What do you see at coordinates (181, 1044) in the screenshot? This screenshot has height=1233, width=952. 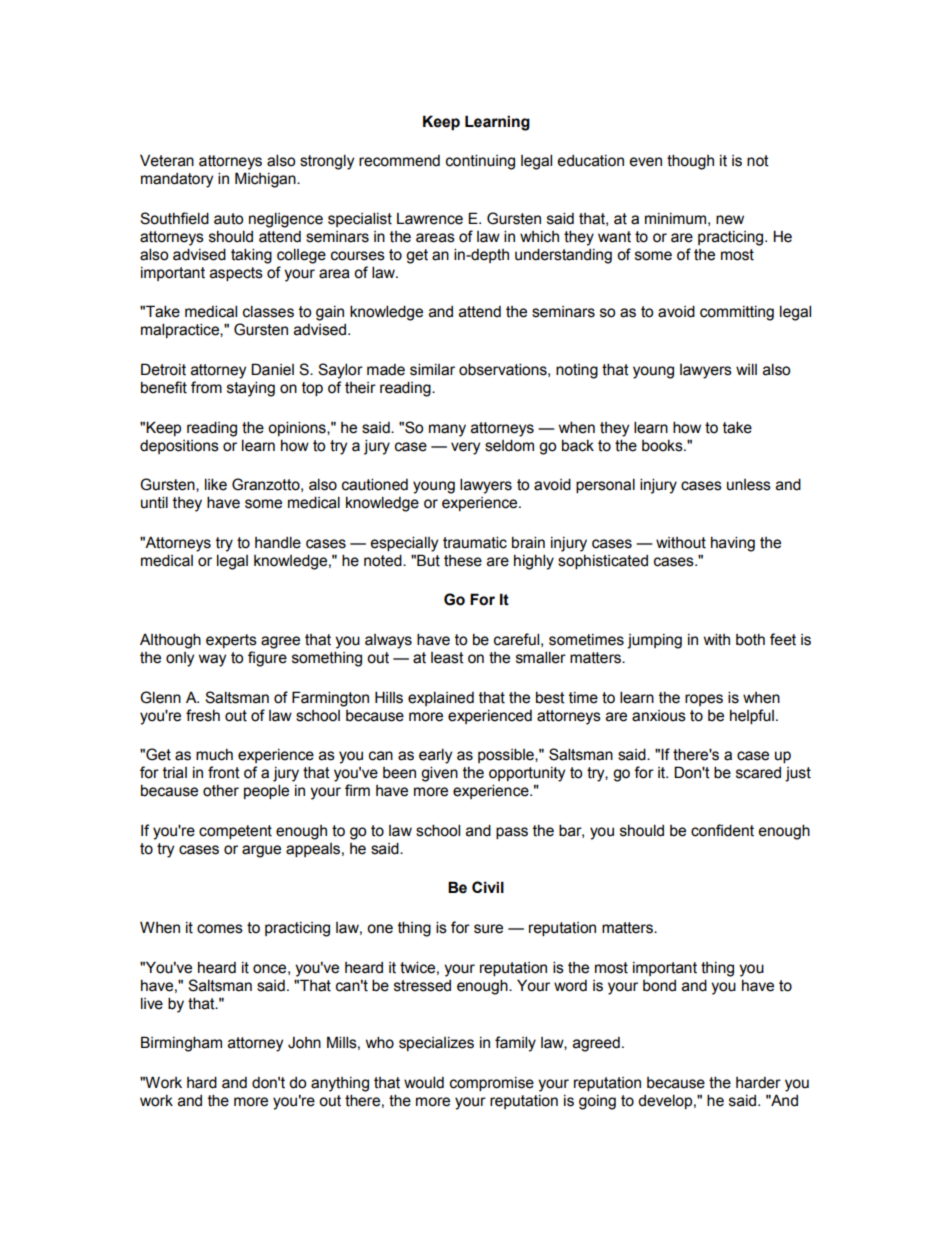 I see `Birmingham` at bounding box center [181, 1044].
